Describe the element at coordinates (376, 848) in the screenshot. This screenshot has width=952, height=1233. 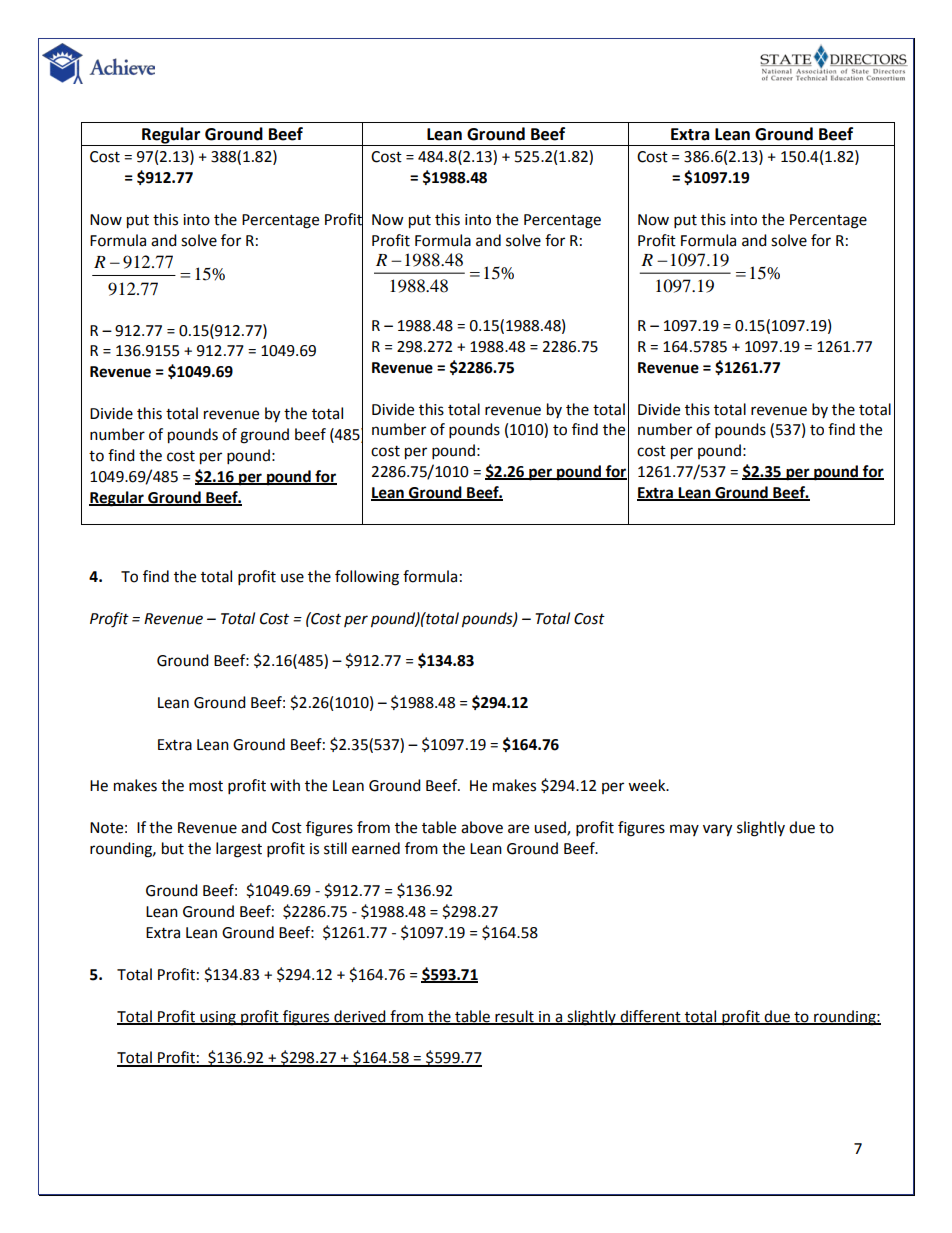
I see `earned` at that location.
